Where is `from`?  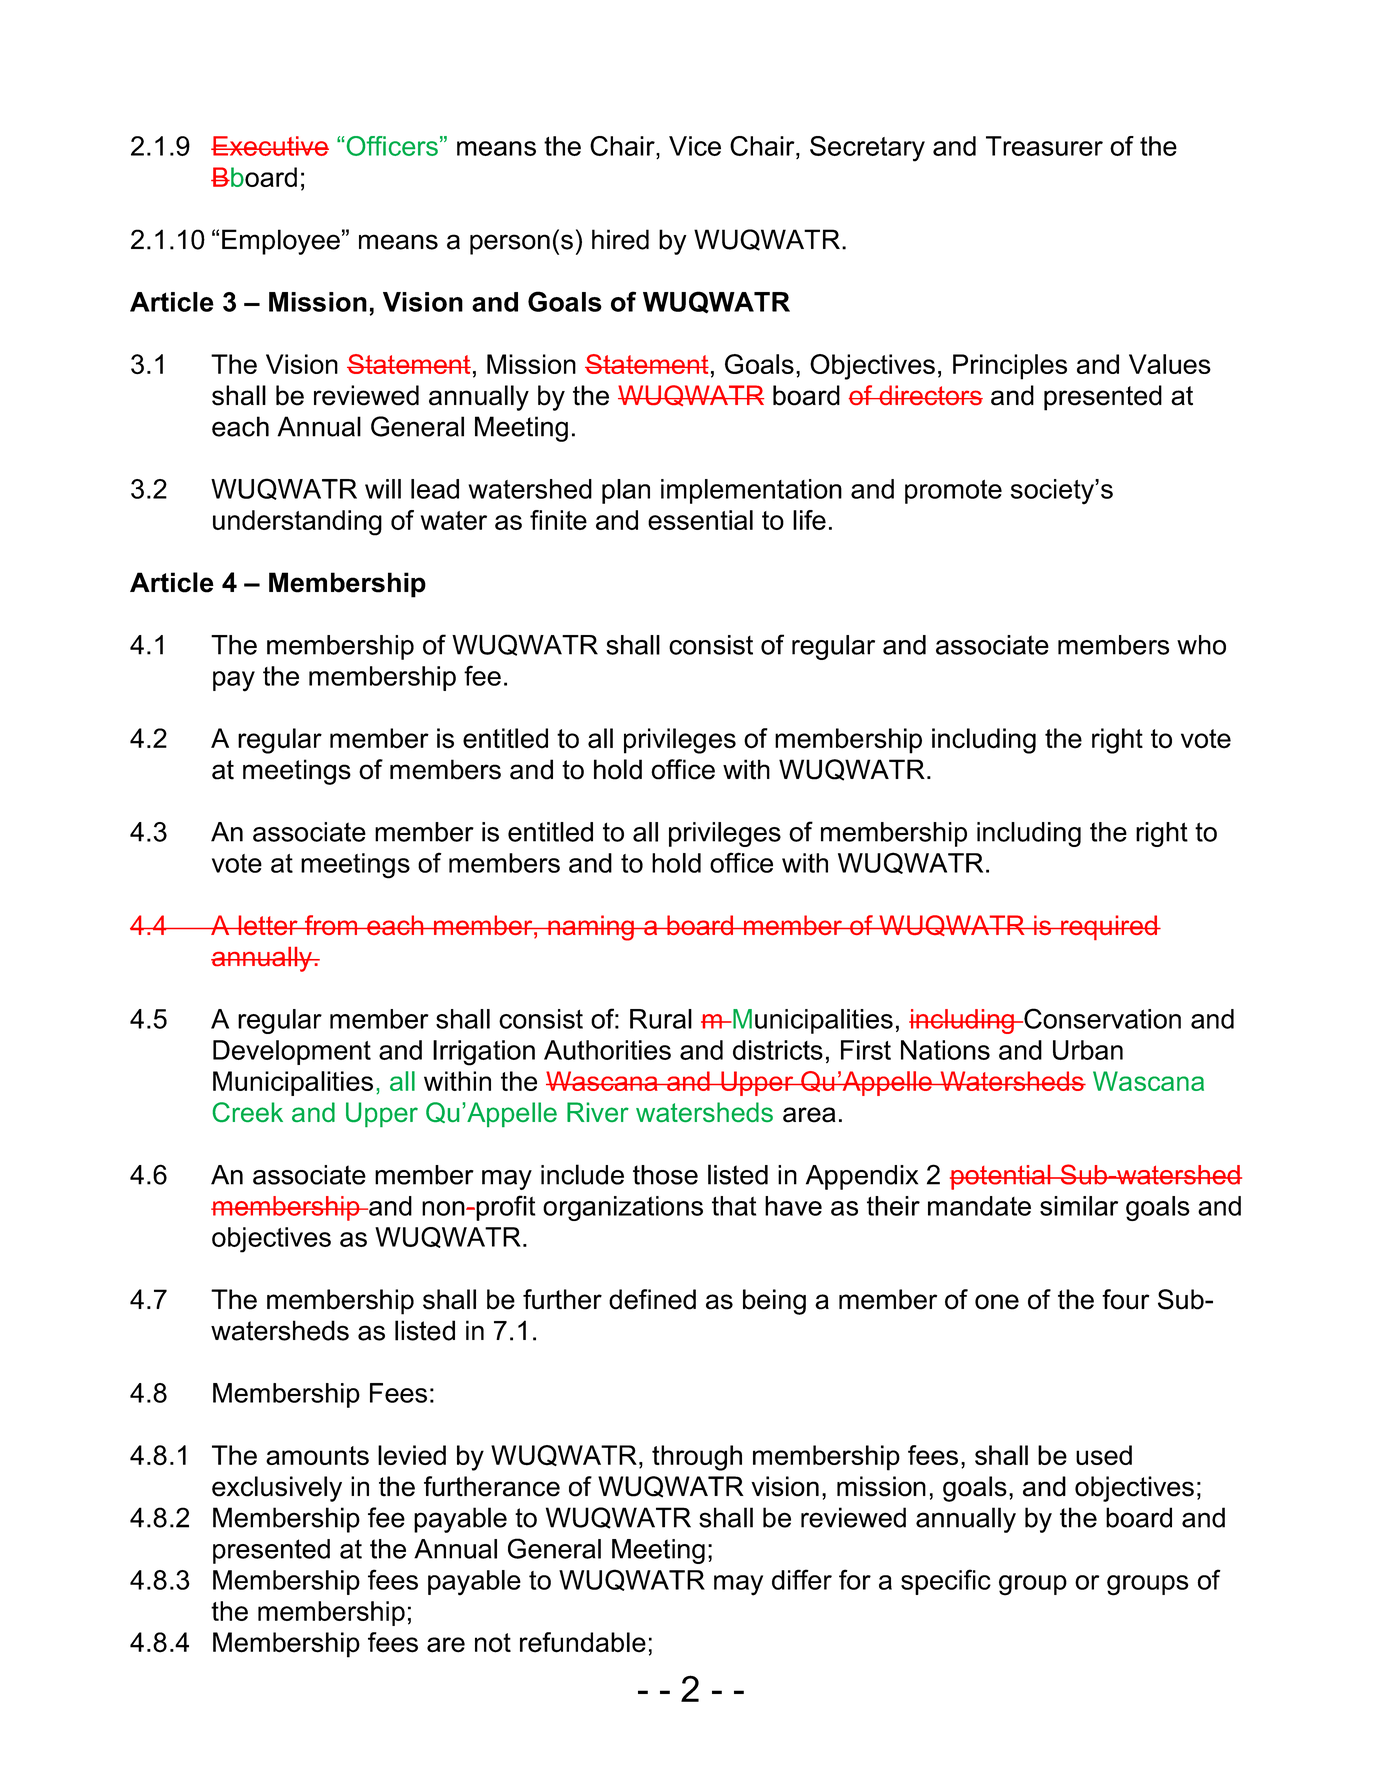 from is located at coordinates (331, 925).
